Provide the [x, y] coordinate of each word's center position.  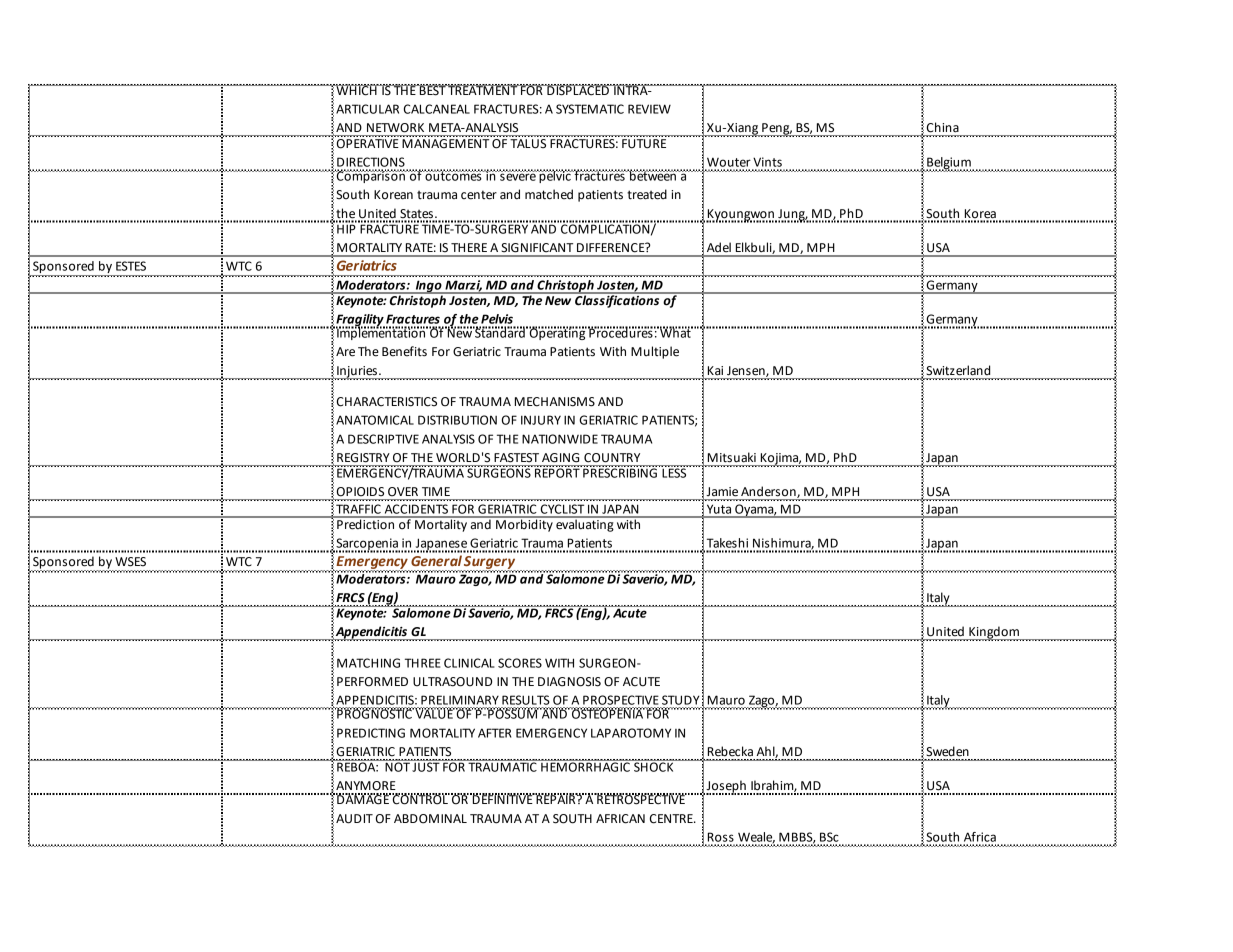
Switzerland [958, 370]
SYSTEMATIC [590, 109]
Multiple [655, 352]
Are [345, 352]
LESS [674, 472]
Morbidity [524, 524]
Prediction [365, 523]
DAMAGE [363, 799]
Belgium [949, 164]
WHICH [356, 90]
